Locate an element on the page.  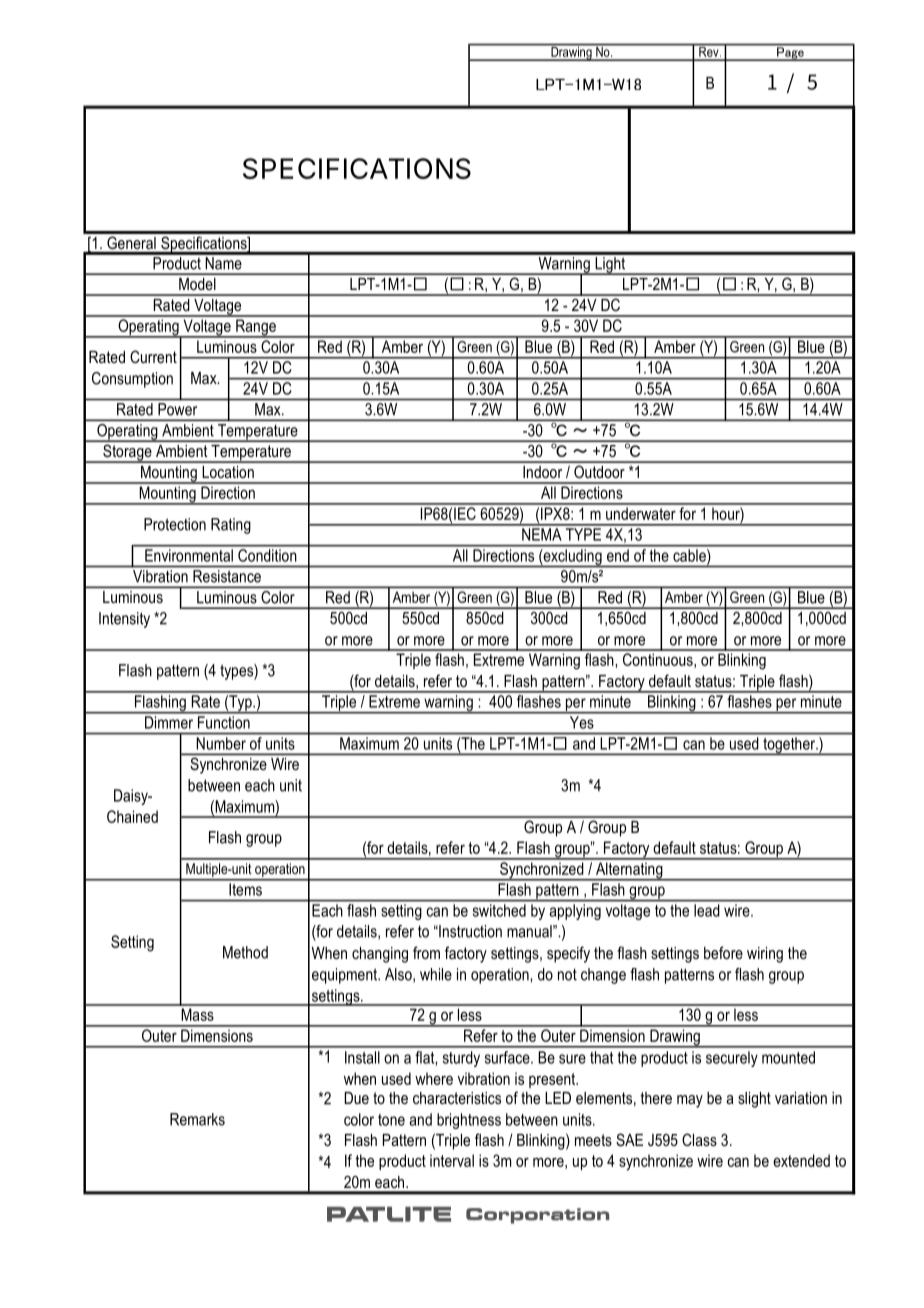
Class is located at coordinates (699, 1139).
